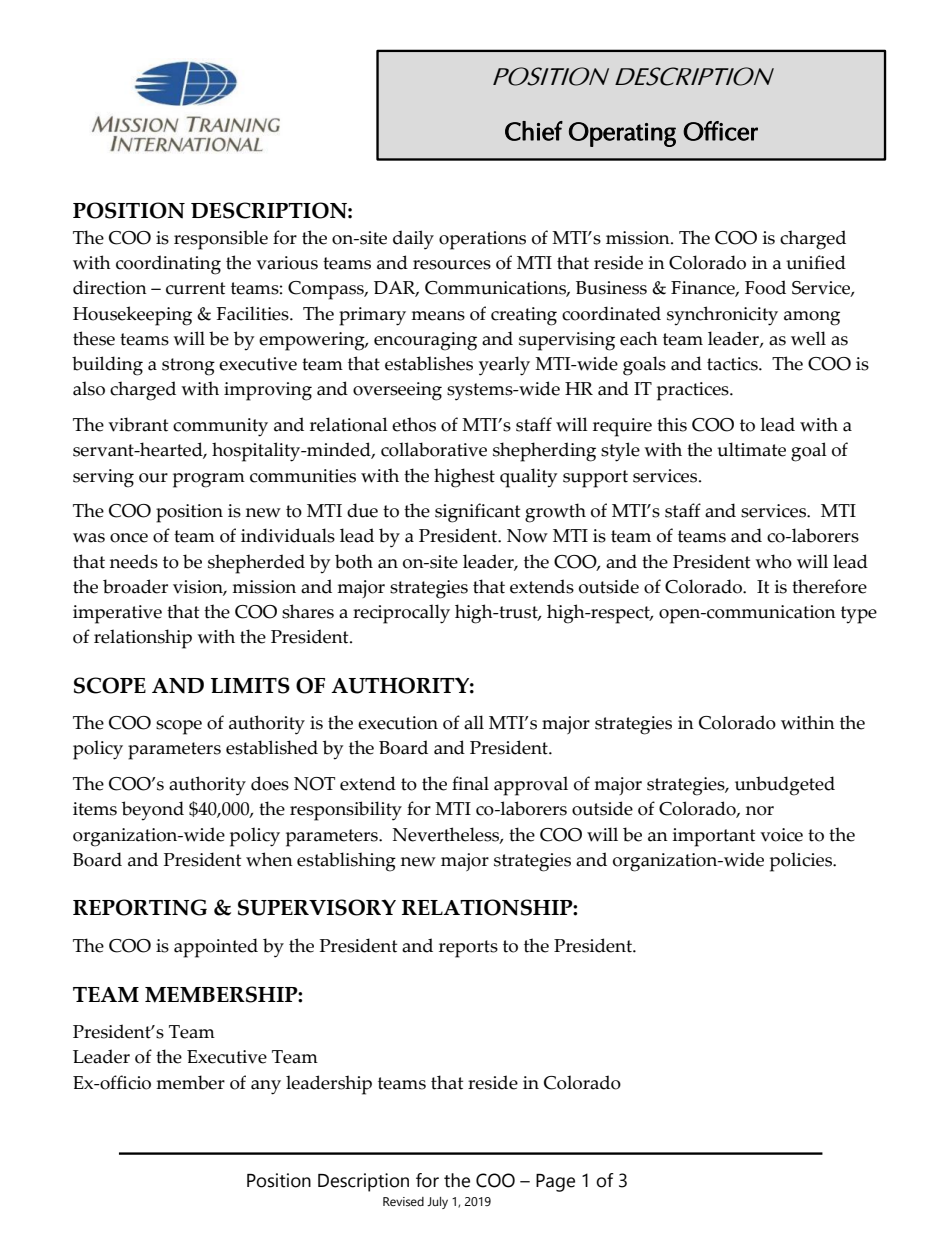  Describe the element at coordinates (720, 131) in the screenshot. I see `Officer` at that location.
